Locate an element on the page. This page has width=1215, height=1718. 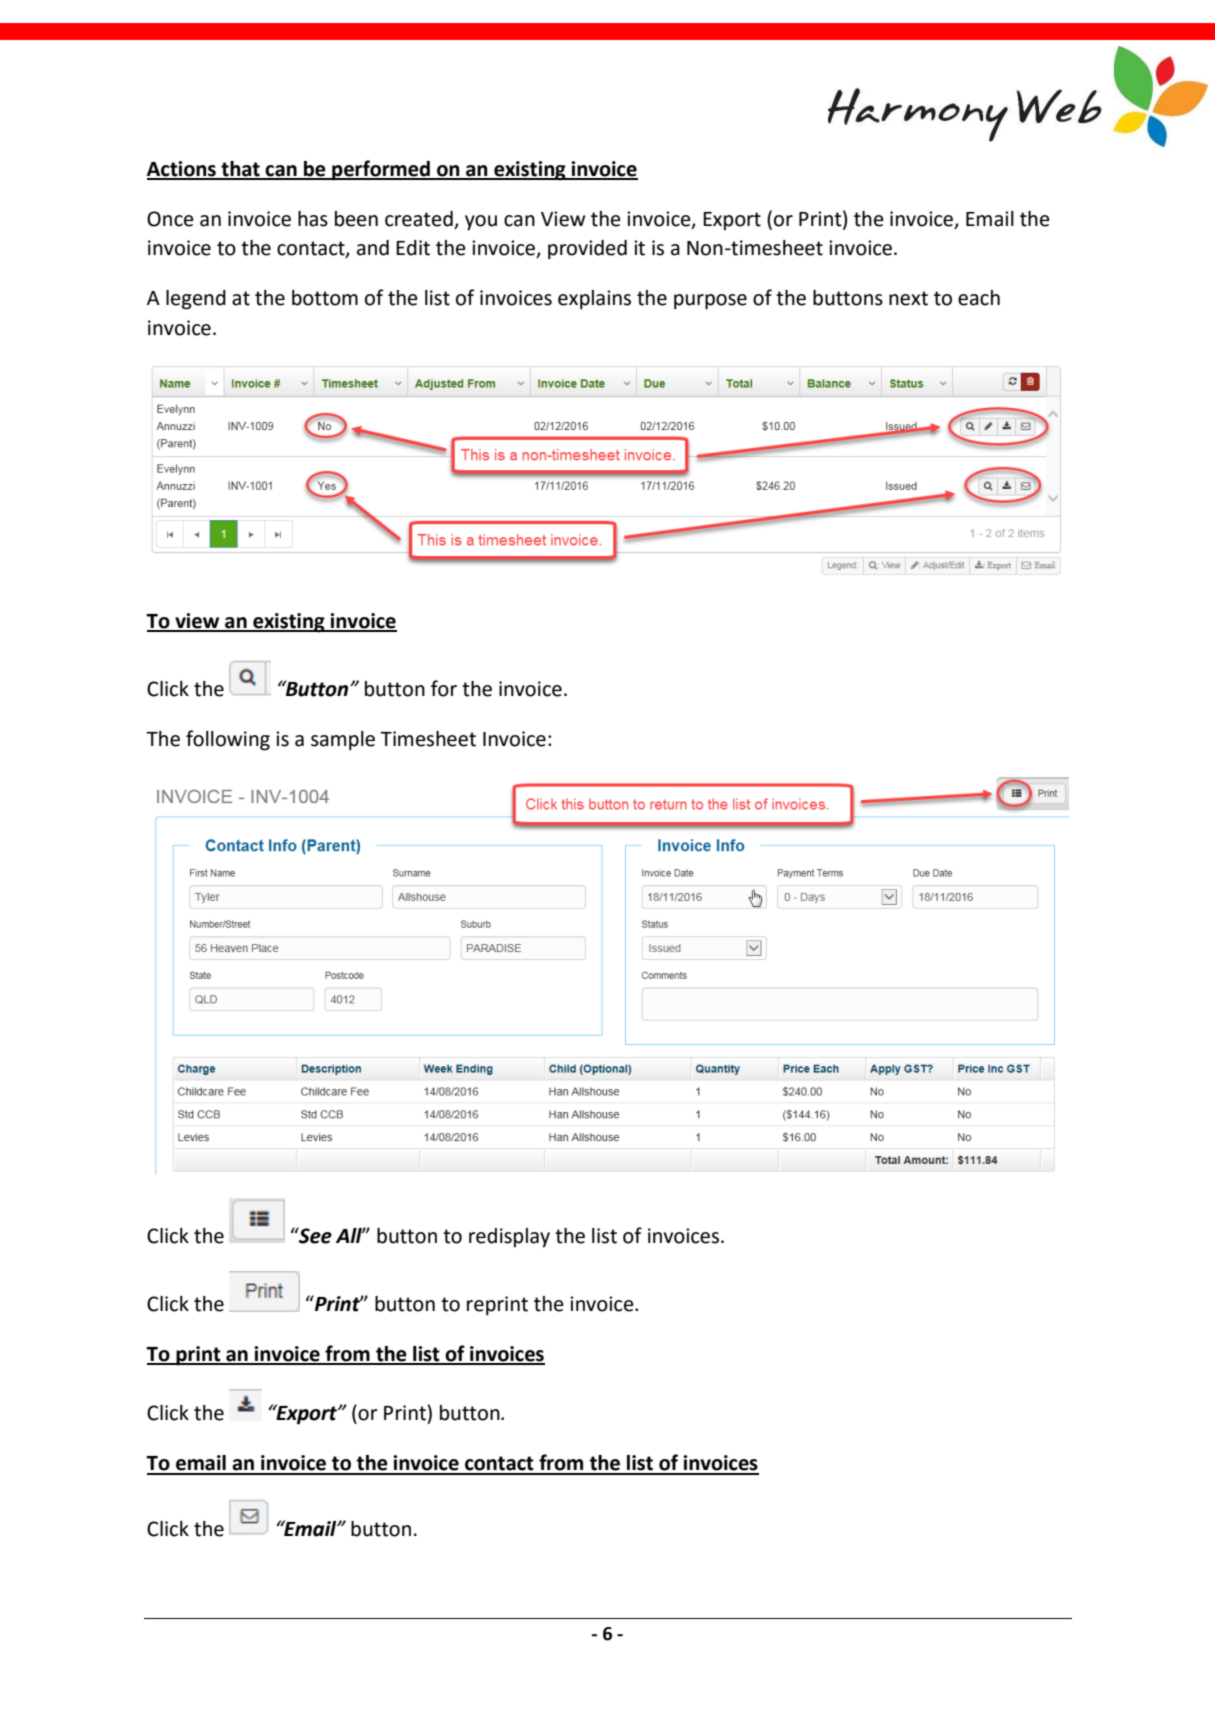
next is located at coordinates (908, 298).
